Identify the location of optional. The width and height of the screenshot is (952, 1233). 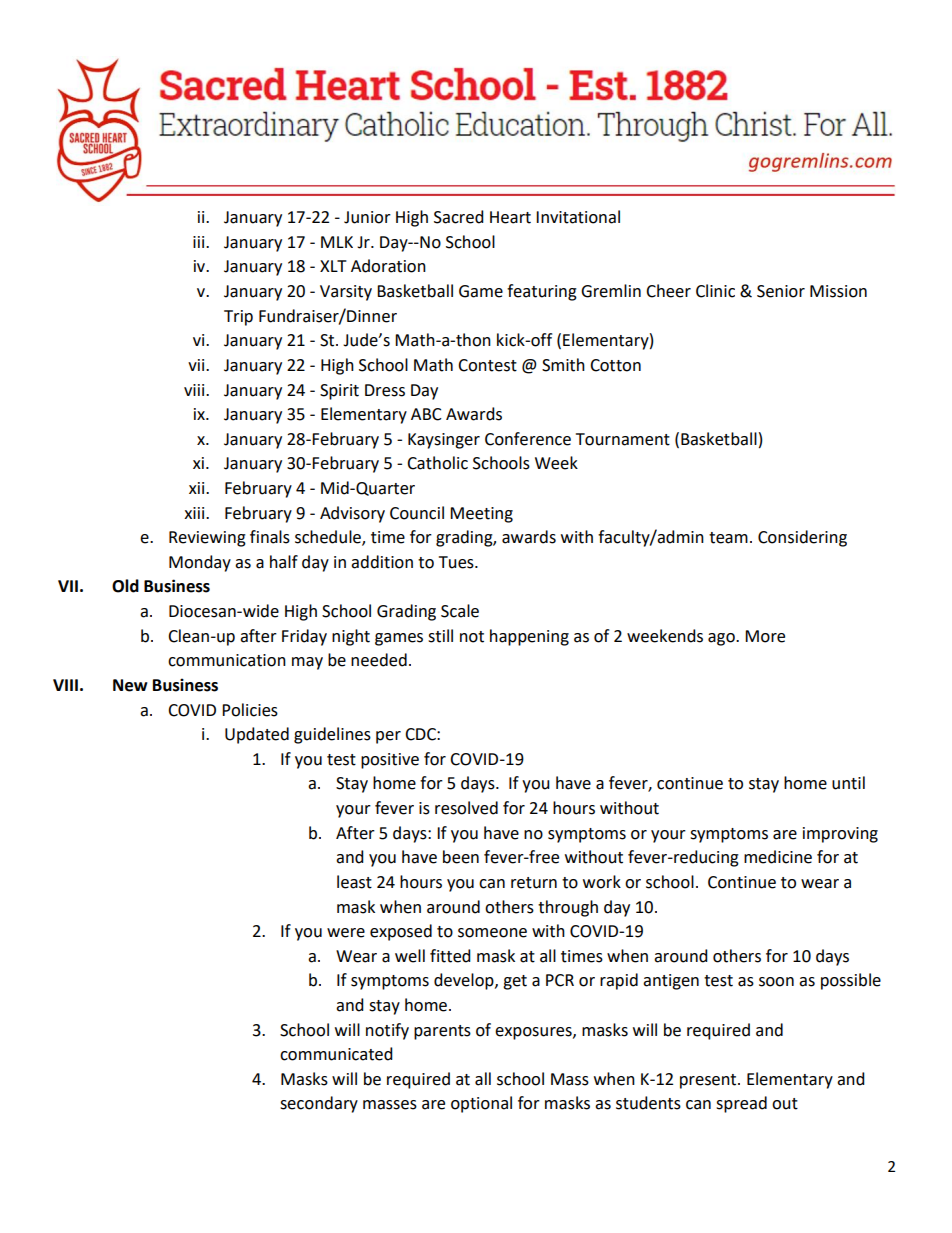
(481, 1104).
